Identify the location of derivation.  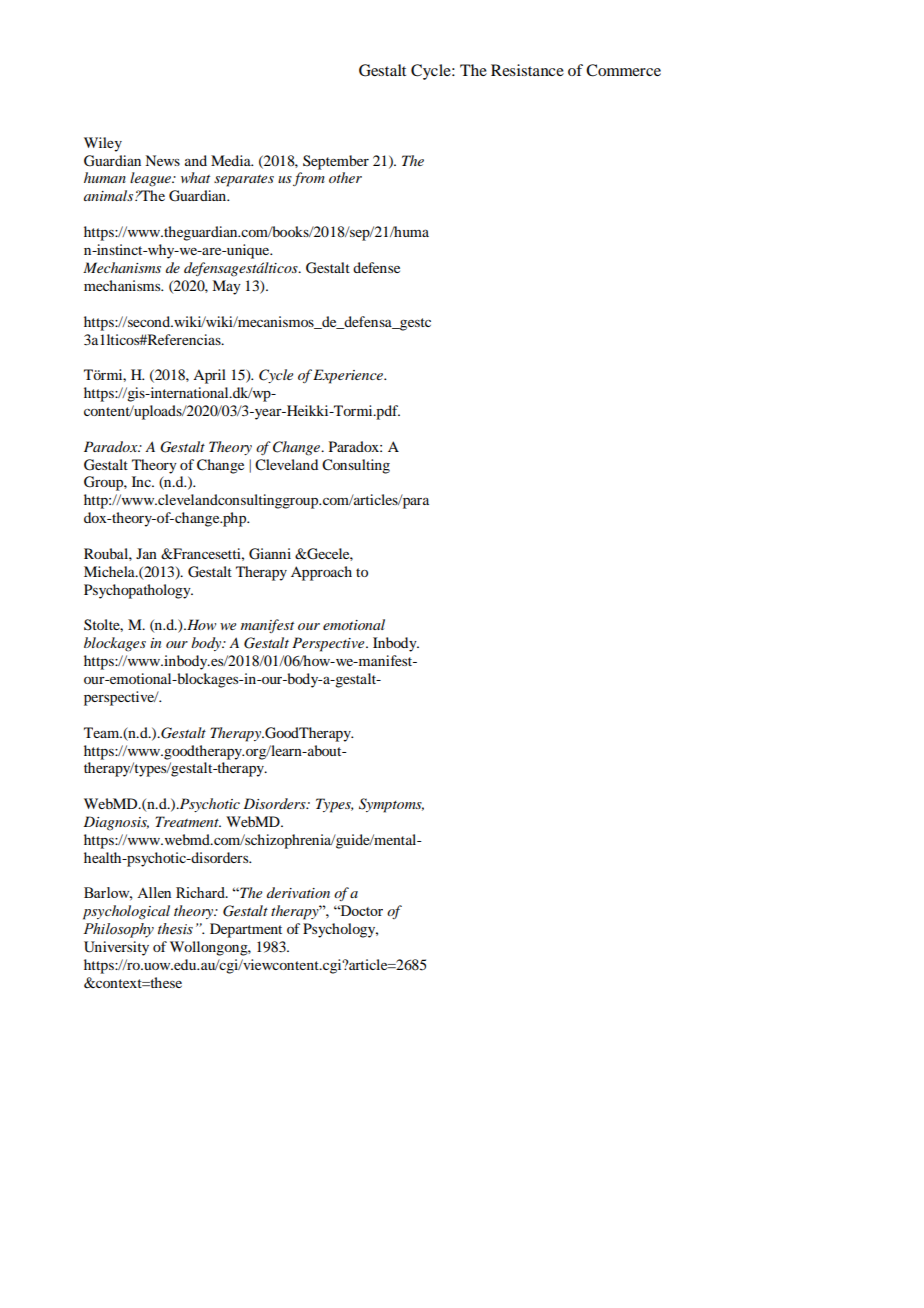
(298, 892).
